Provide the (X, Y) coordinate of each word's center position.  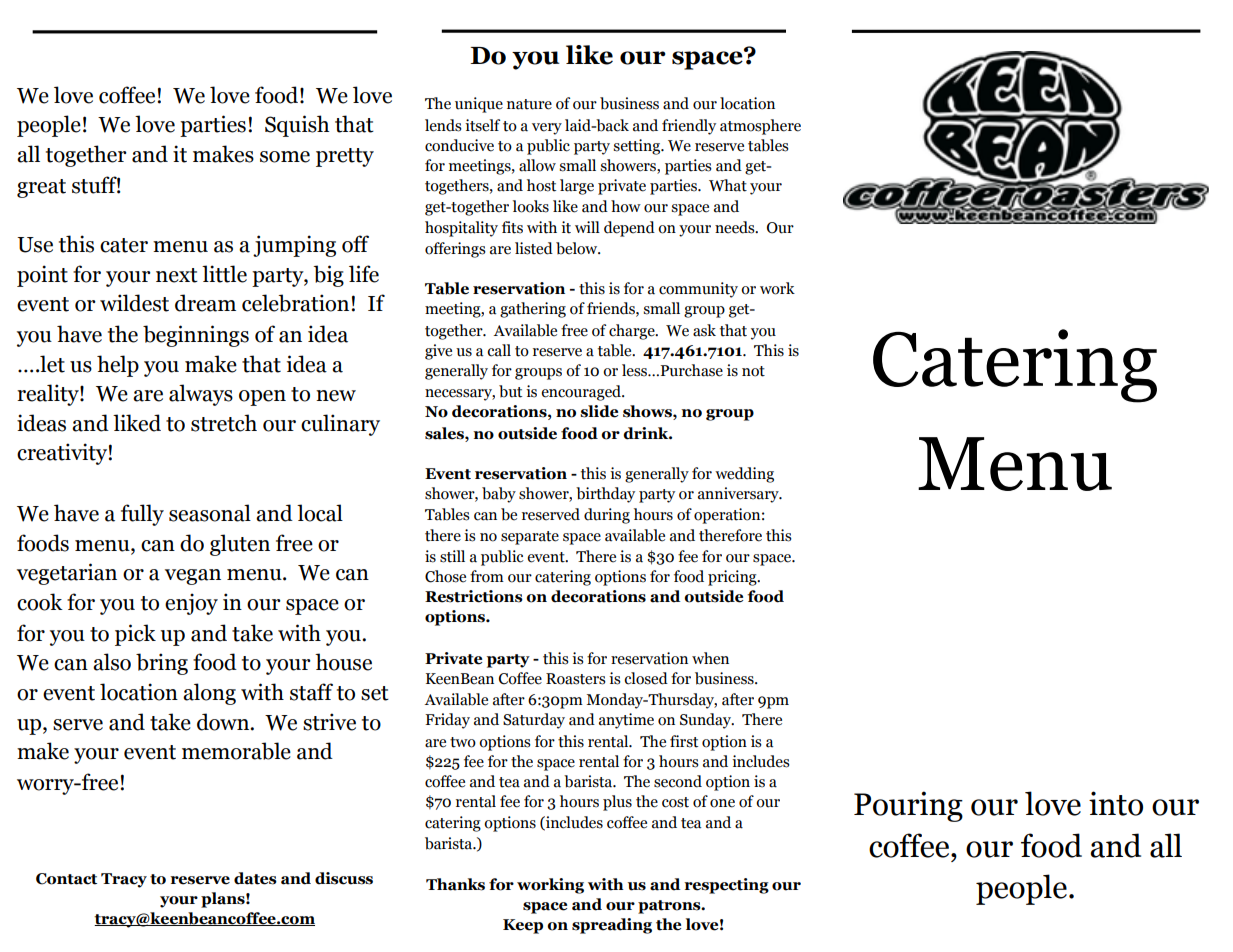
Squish (297, 126)
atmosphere (760, 127)
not (753, 371)
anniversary (739, 495)
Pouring (908, 806)
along (209, 694)
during (607, 516)
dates (255, 878)
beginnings (196, 336)
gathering (533, 310)
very (547, 129)
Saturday (534, 721)
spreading (612, 926)
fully (142, 515)
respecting (726, 886)
